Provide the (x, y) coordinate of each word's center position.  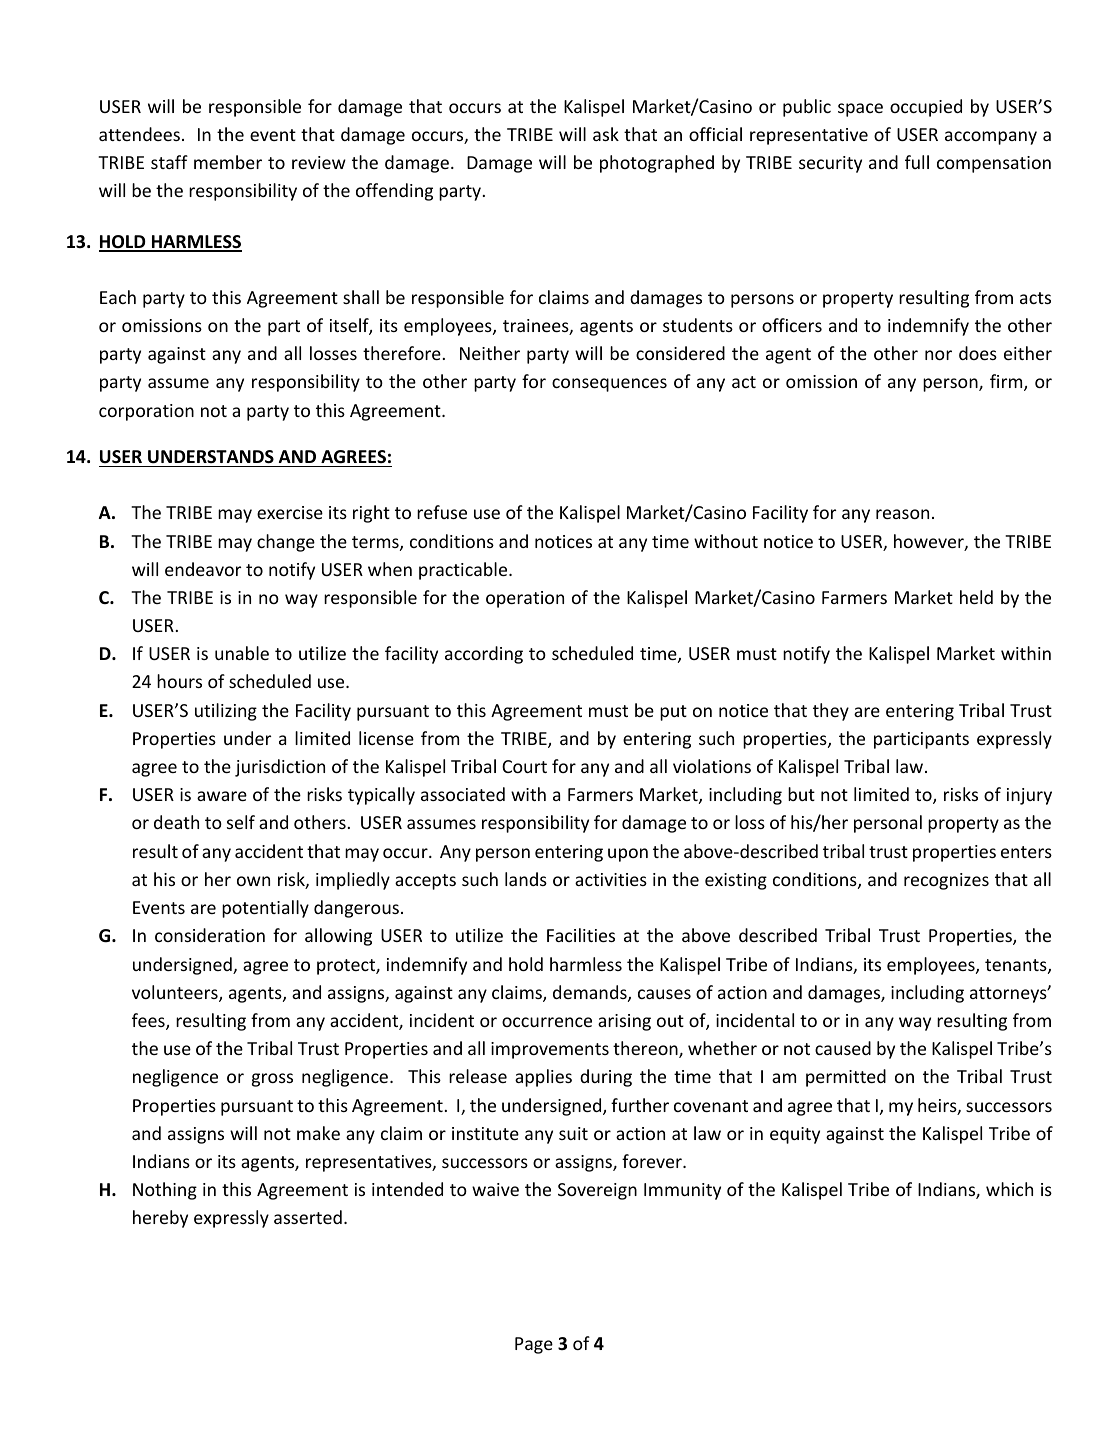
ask (606, 134)
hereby (160, 1219)
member (228, 162)
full (917, 162)
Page (534, 1345)
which (1009, 1189)
